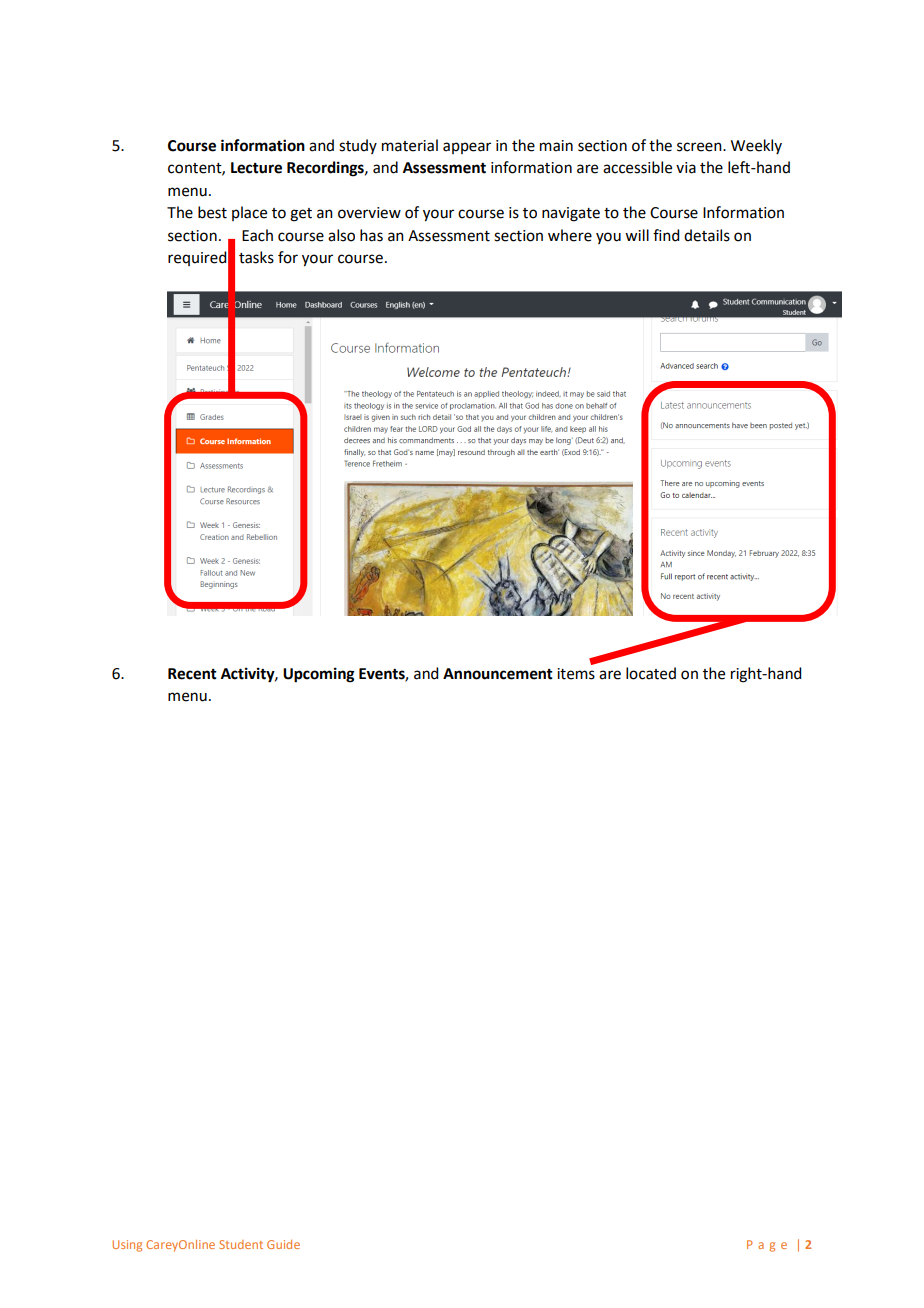  I want to click on Upcoming, so click(319, 675).
